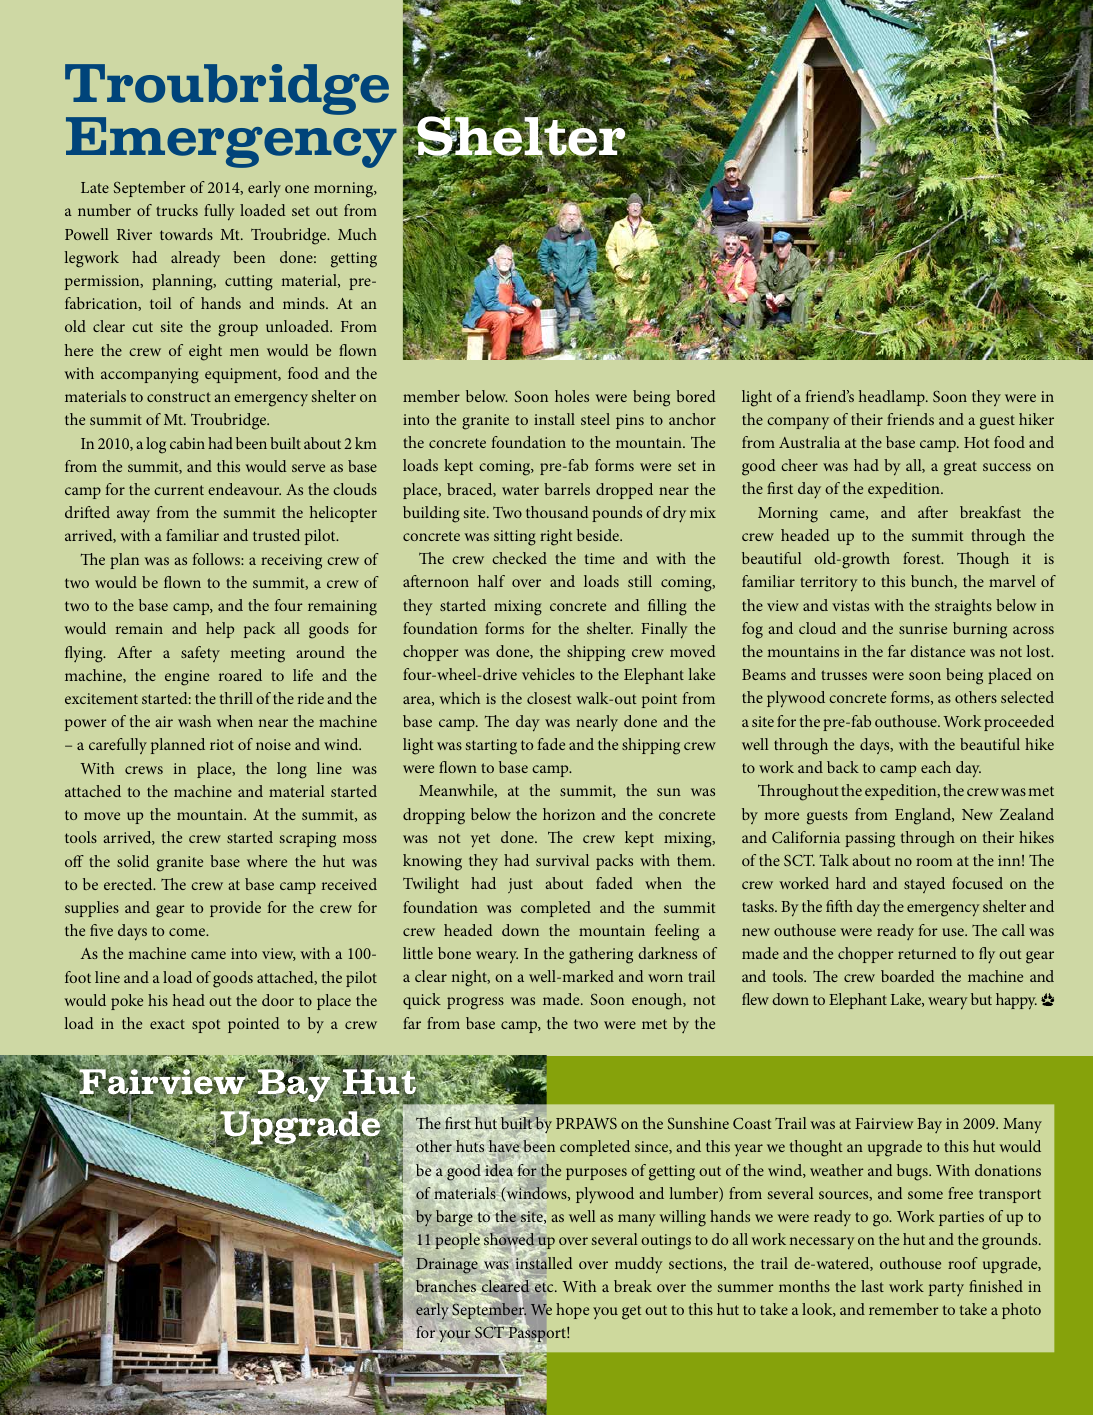  What do you see at coordinates (923, 558) in the screenshot?
I see `forest` at bounding box center [923, 558].
